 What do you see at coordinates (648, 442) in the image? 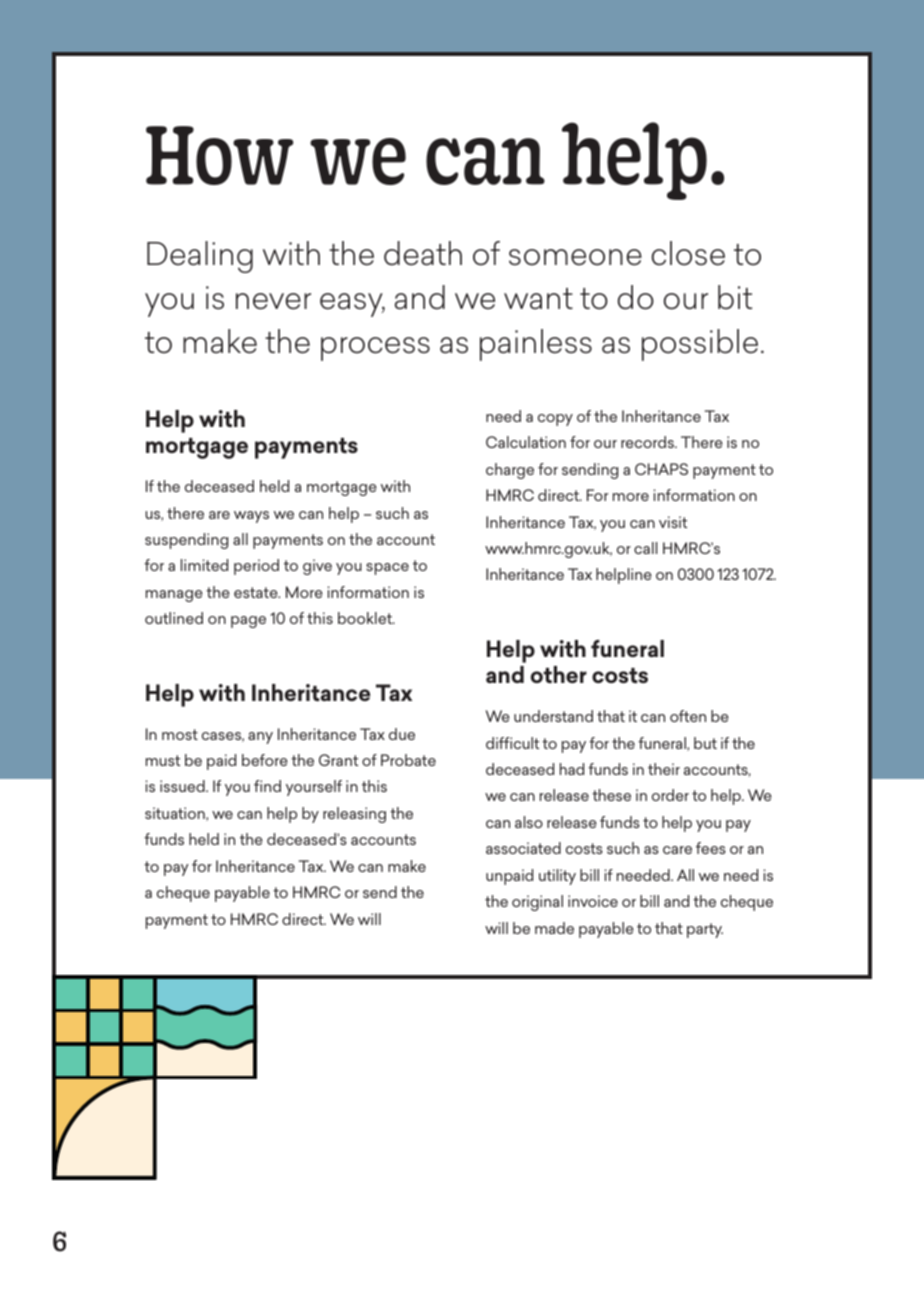
I see `records` at bounding box center [648, 442].
